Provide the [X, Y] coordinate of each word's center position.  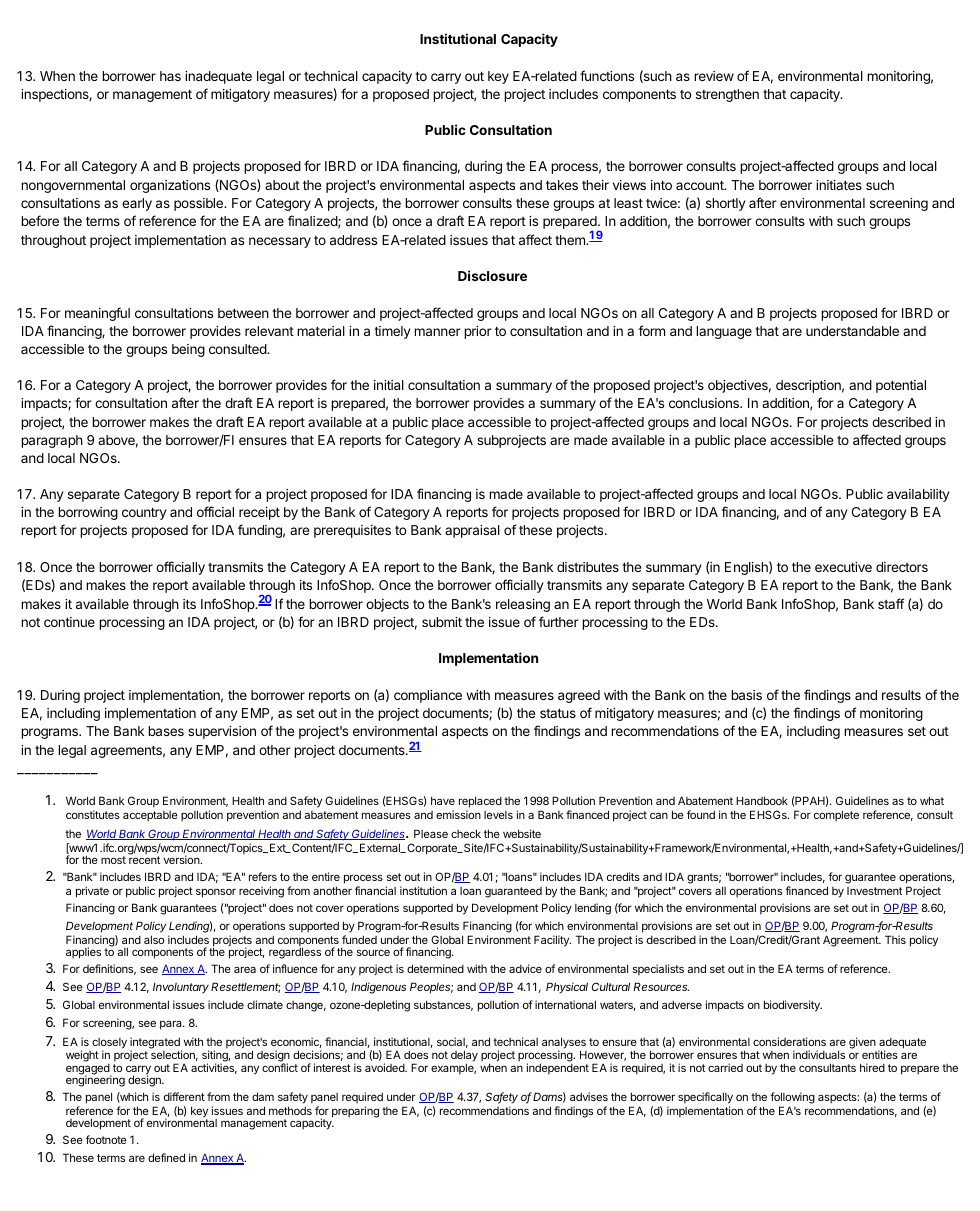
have [443, 800]
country [144, 513]
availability [918, 495]
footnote [106, 1139]
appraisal [472, 531]
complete [836, 816]
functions [607, 75]
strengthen [727, 95]
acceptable [150, 816]
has [170, 76]
